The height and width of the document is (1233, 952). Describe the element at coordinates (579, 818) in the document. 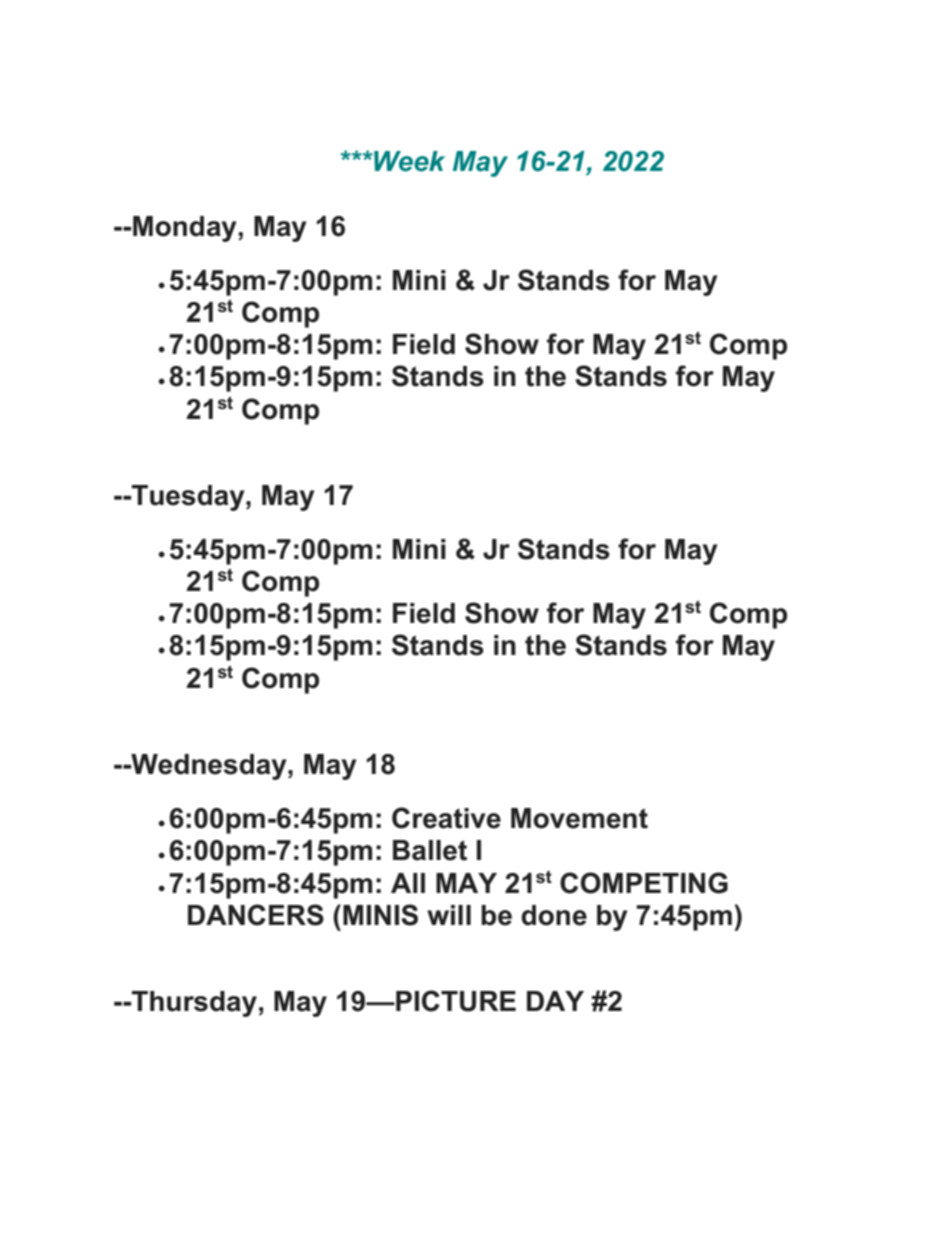

I see `Movement` at that location.
